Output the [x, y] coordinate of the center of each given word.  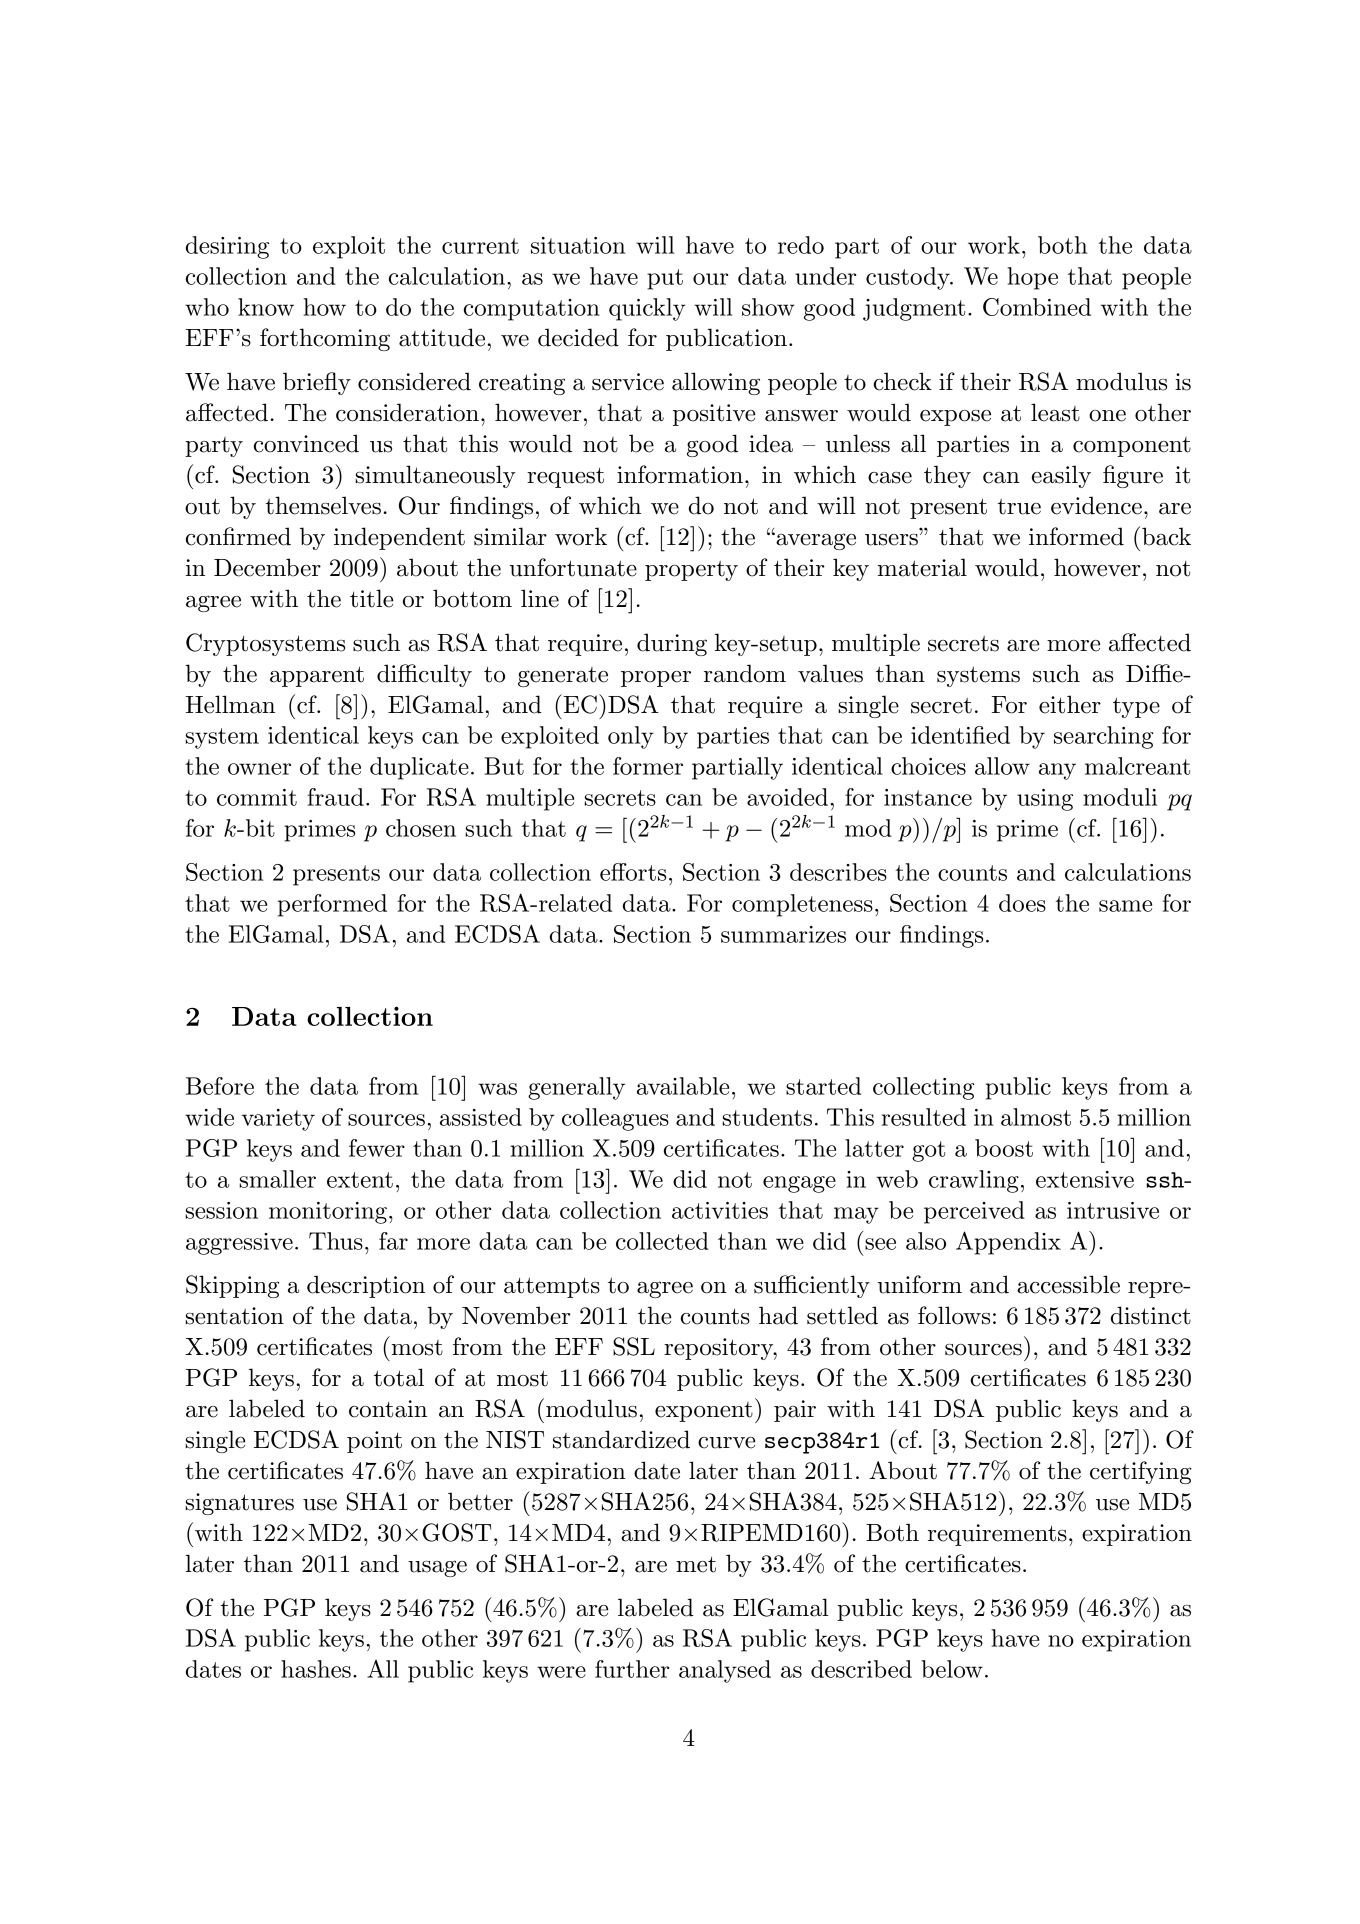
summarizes [783, 934]
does [1022, 903]
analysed [725, 1671]
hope [1032, 278]
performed [332, 905]
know [266, 307]
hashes [316, 1669]
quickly [647, 309]
